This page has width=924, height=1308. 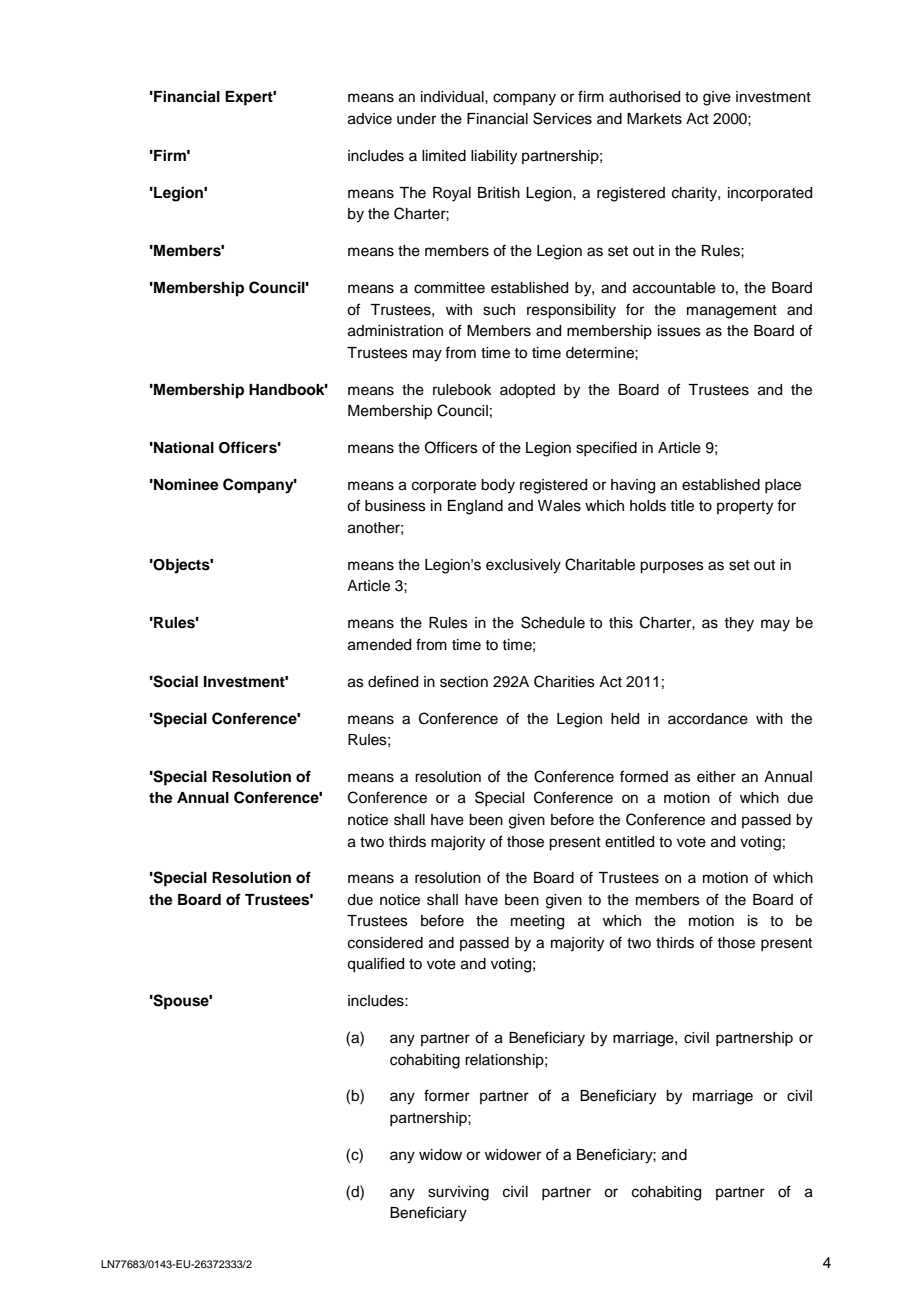 What do you see at coordinates (458, 1193) in the page?
I see `surviving` at bounding box center [458, 1193].
